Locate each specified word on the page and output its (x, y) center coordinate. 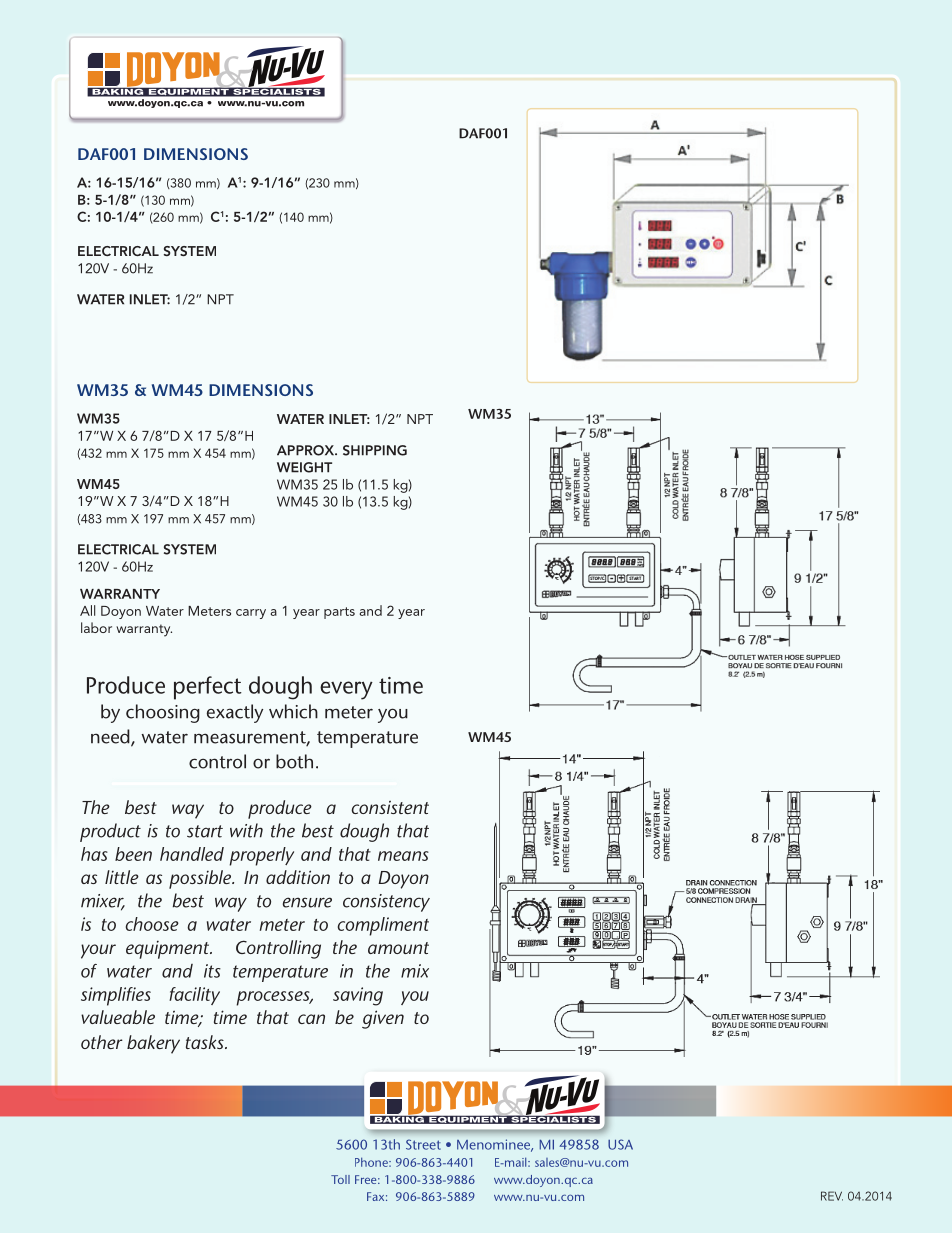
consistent (390, 807)
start (205, 831)
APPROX (307, 450)
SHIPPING (375, 450)
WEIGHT (304, 467)
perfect (208, 688)
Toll (340, 1179)
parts (339, 613)
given (383, 1019)
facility (194, 996)
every (346, 690)
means (403, 856)
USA (620, 1144)
